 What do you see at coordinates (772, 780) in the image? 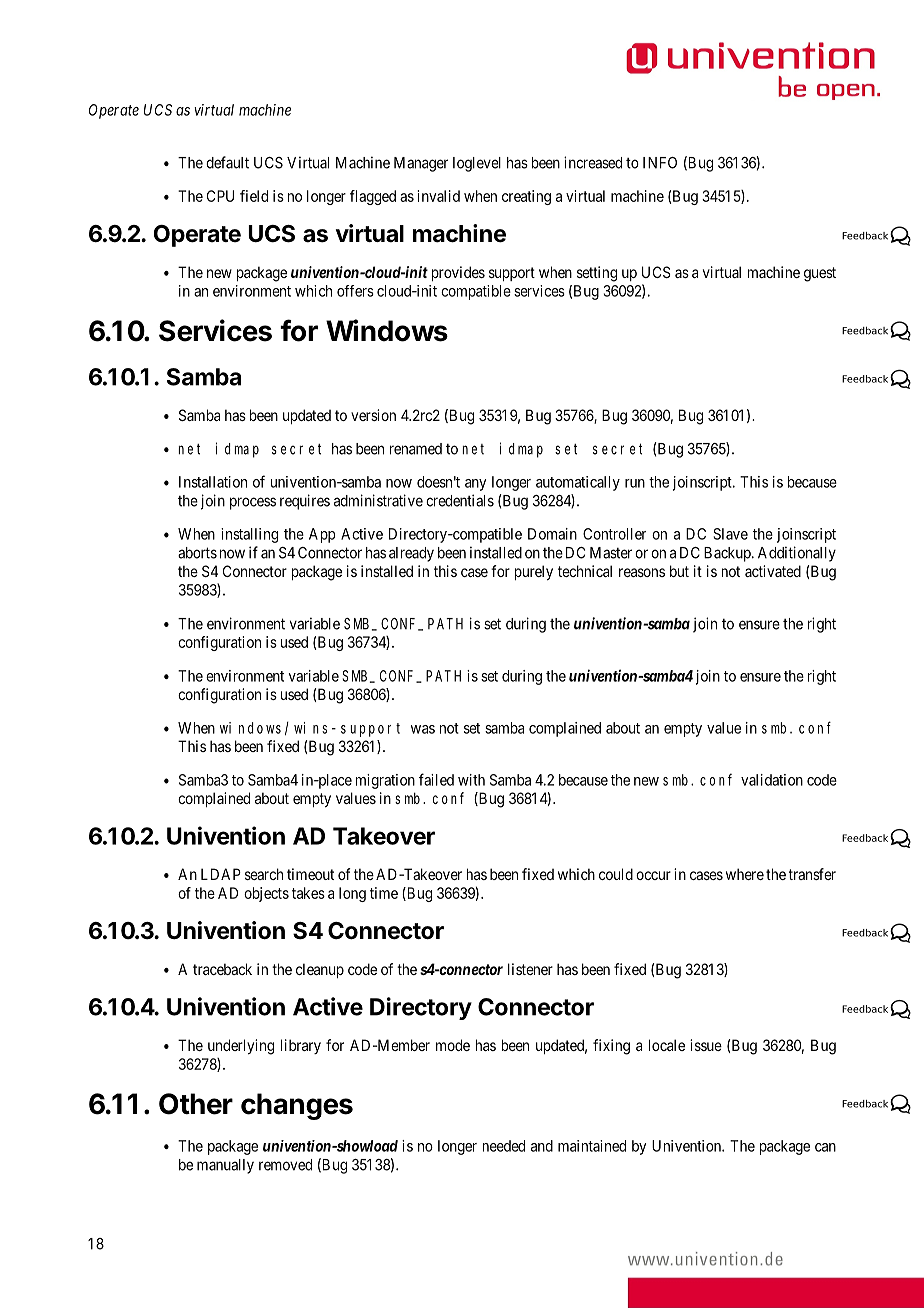
I see `validation` at bounding box center [772, 780].
